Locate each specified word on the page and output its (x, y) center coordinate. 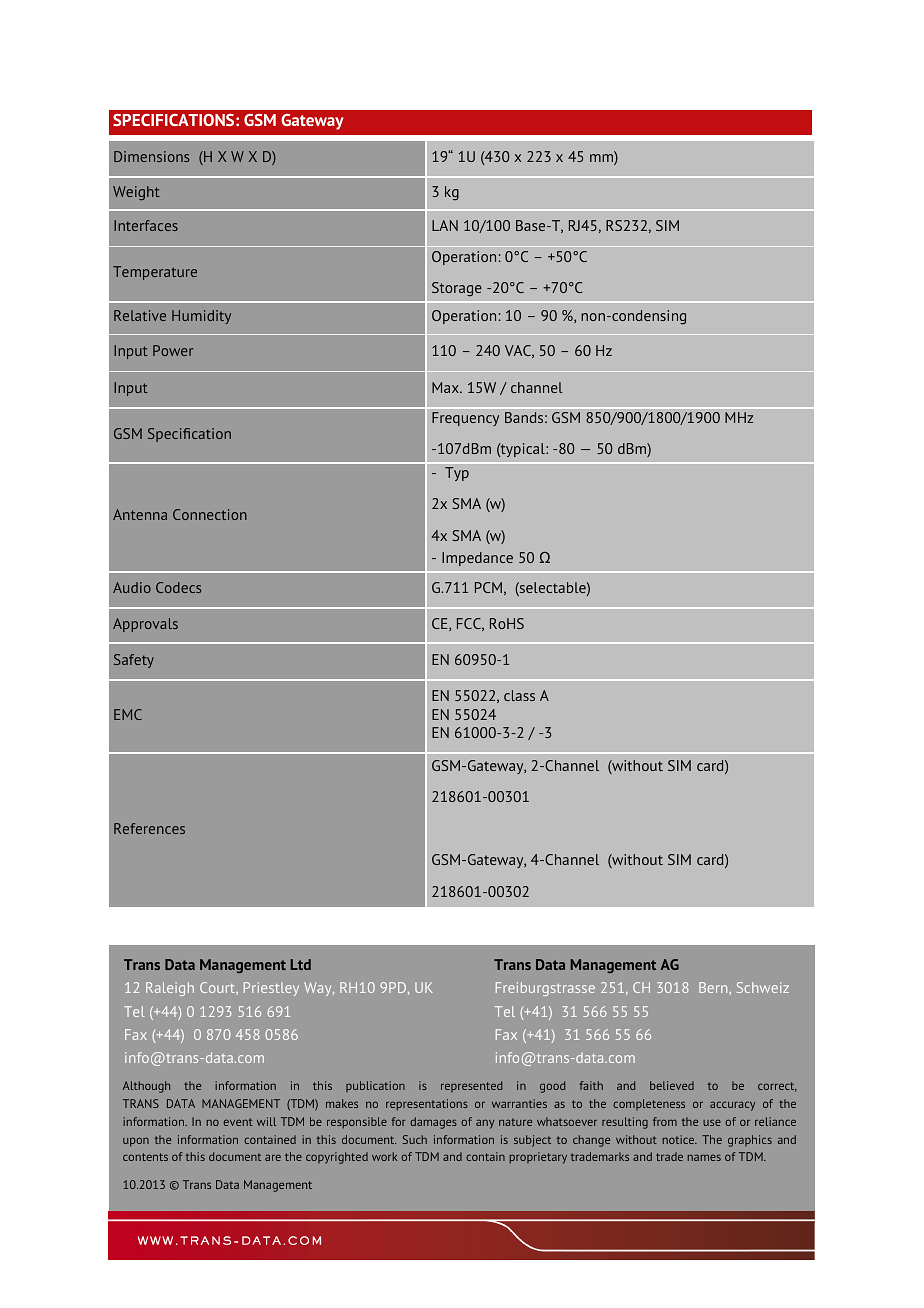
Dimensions (151, 156)
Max (446, 387)
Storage (457, 289)
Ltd (300, 964)
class (519, 695)
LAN (445, 225)
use (712, 1122)
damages (433, 1123)
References (149, 828)
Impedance (477, 559)
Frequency (465, 419)
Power (173, 350)
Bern (714, 987)
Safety (134, 661)
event (238, 1122)
